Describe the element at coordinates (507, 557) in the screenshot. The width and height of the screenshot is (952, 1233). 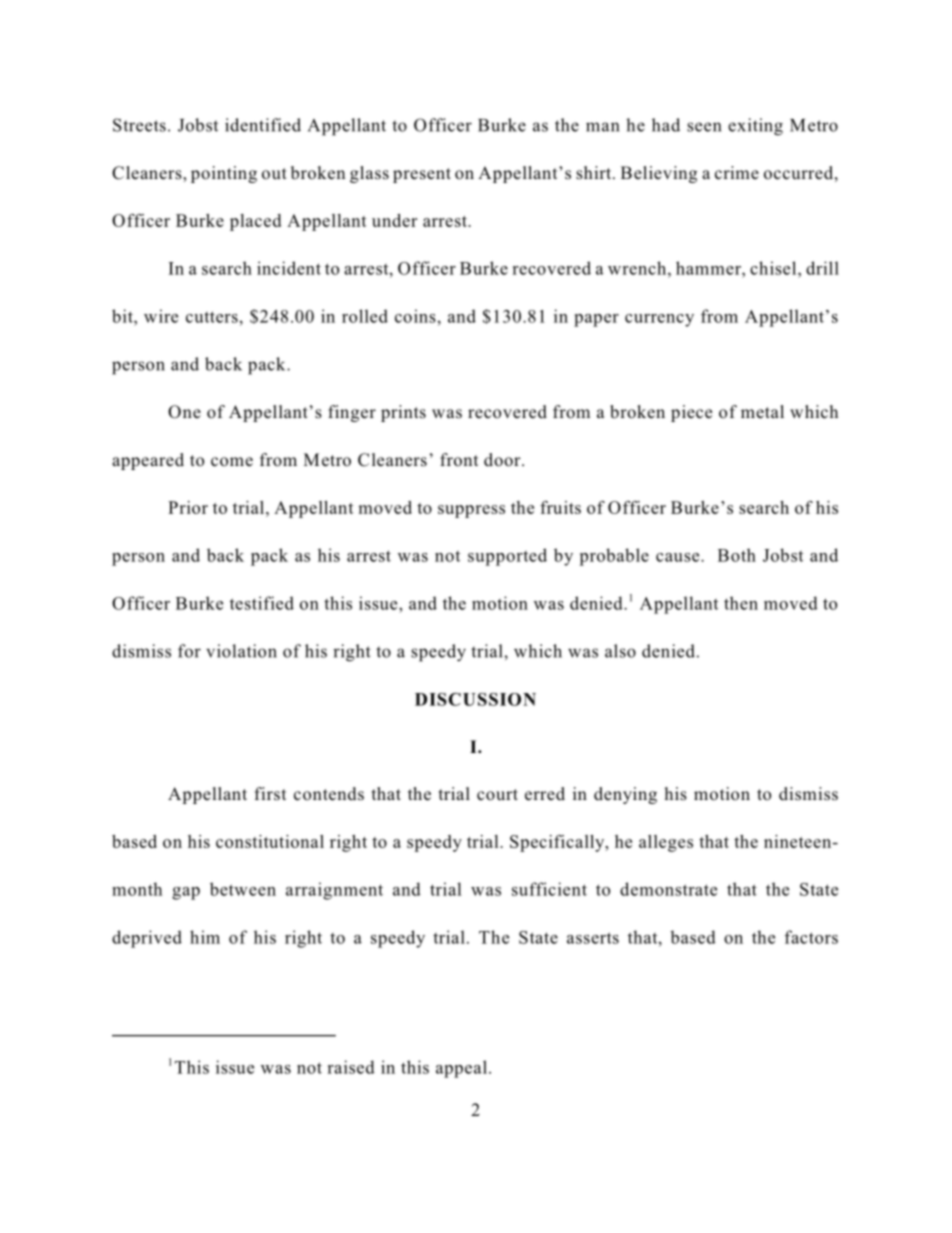
I see `supported` at that location.
